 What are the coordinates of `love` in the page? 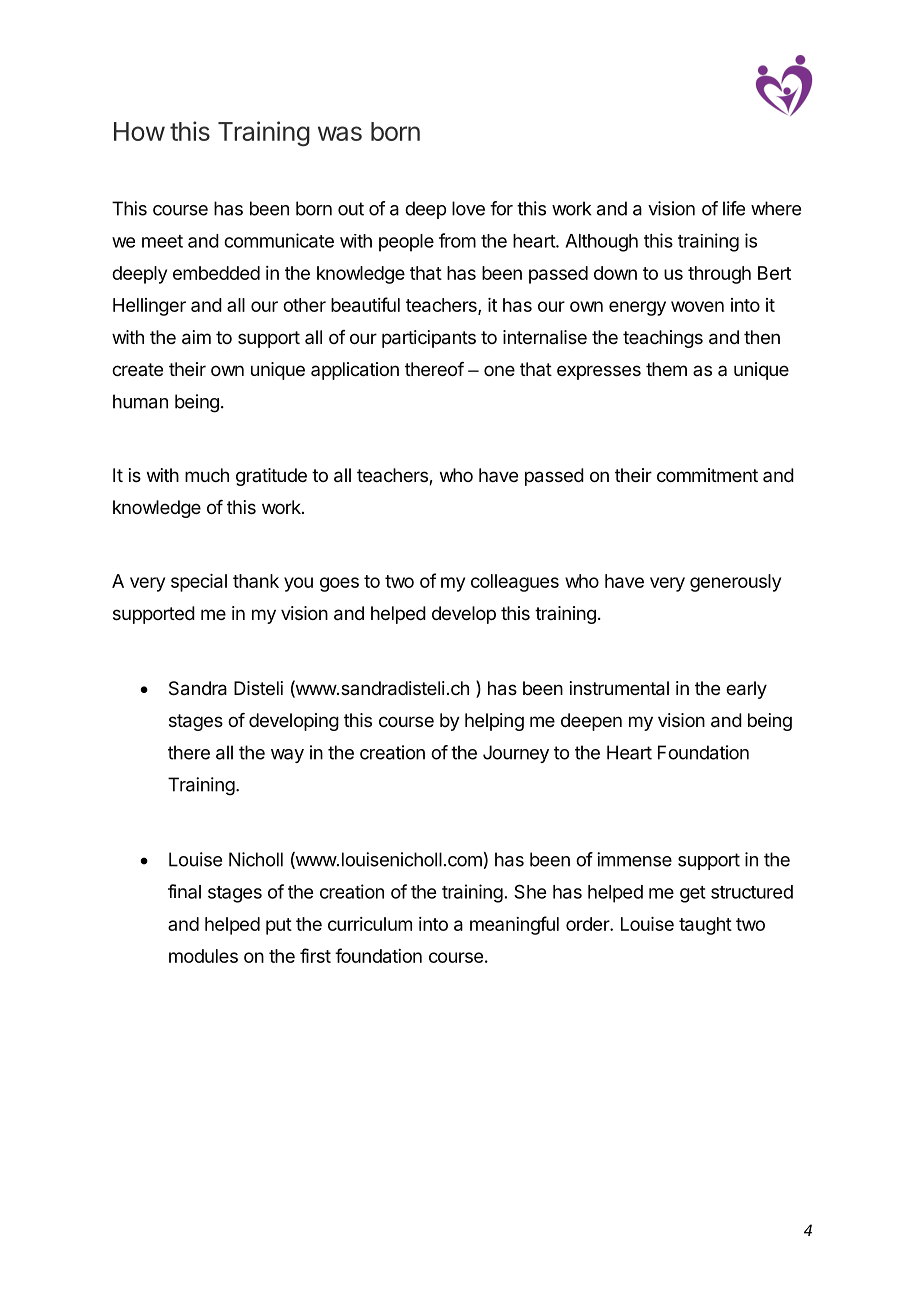 It's located at (468, 208).
